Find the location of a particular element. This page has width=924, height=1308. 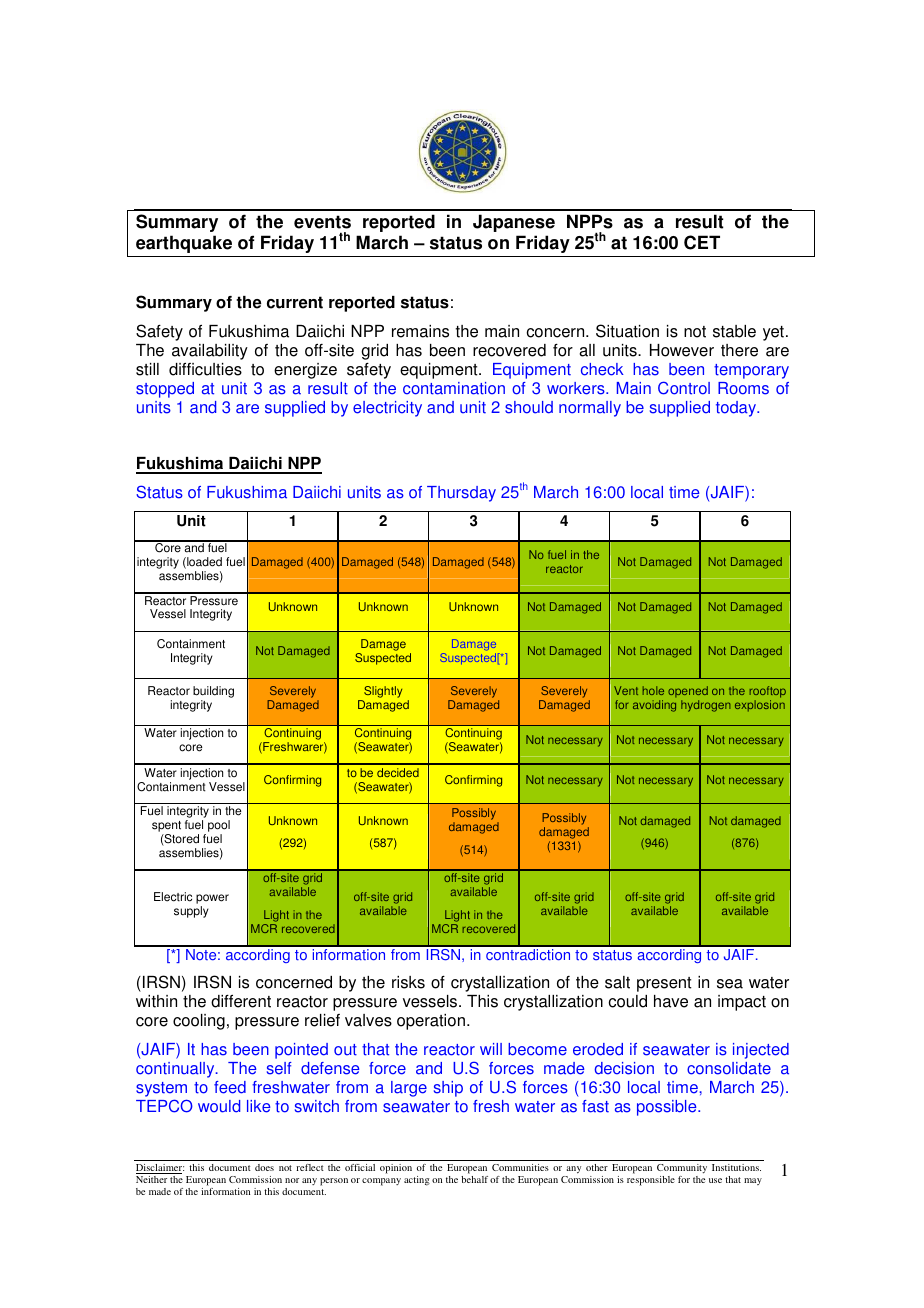

pool is located at coordinates (219, 826).
